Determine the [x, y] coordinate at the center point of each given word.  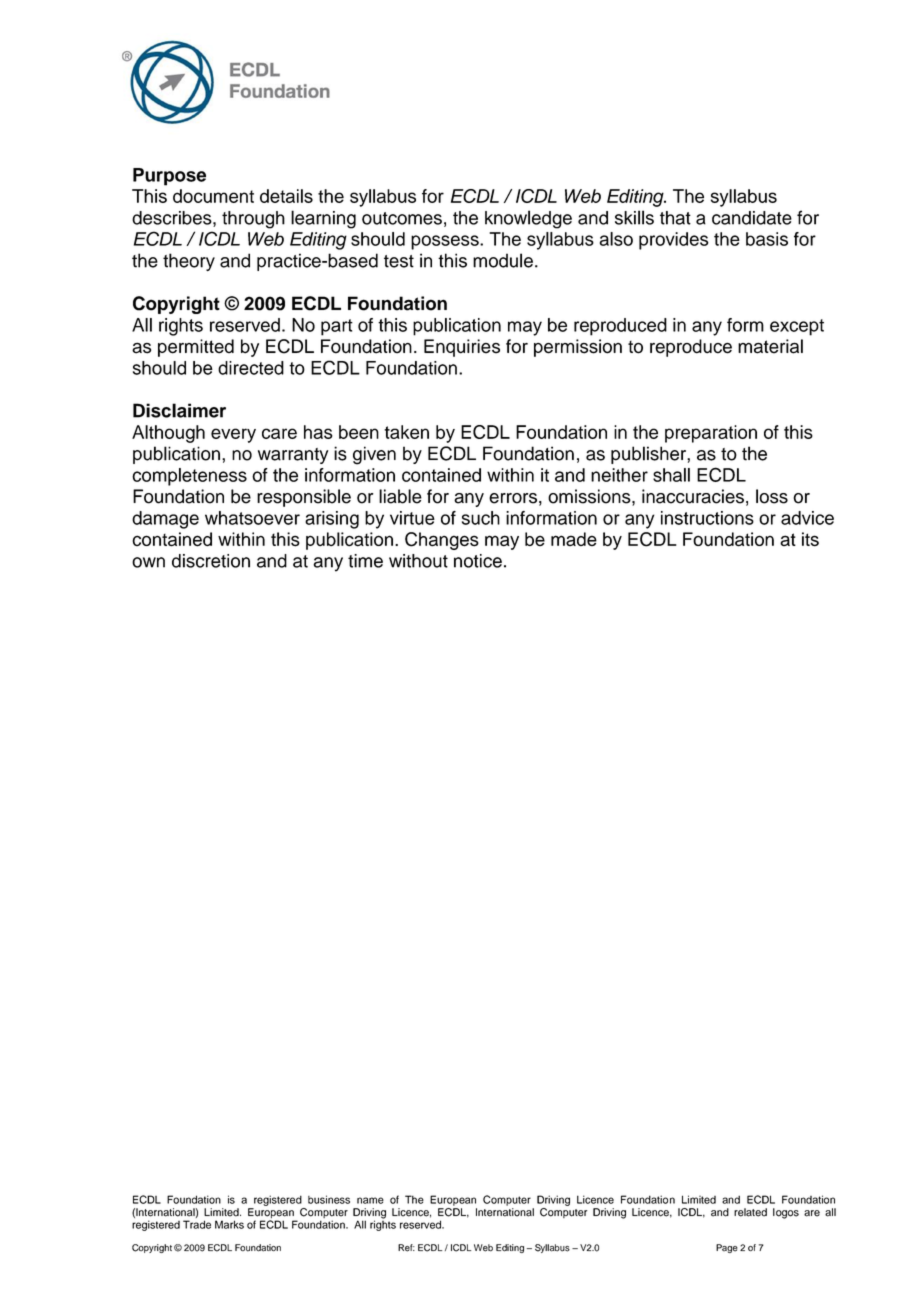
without [418, 561]
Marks [229, 1224]
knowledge [528, 219]
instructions [707, 518]
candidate [752, 218]
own [148, 562]
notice [478, 561]
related [750, 1212]
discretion [211, 561]
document [213, 196]
